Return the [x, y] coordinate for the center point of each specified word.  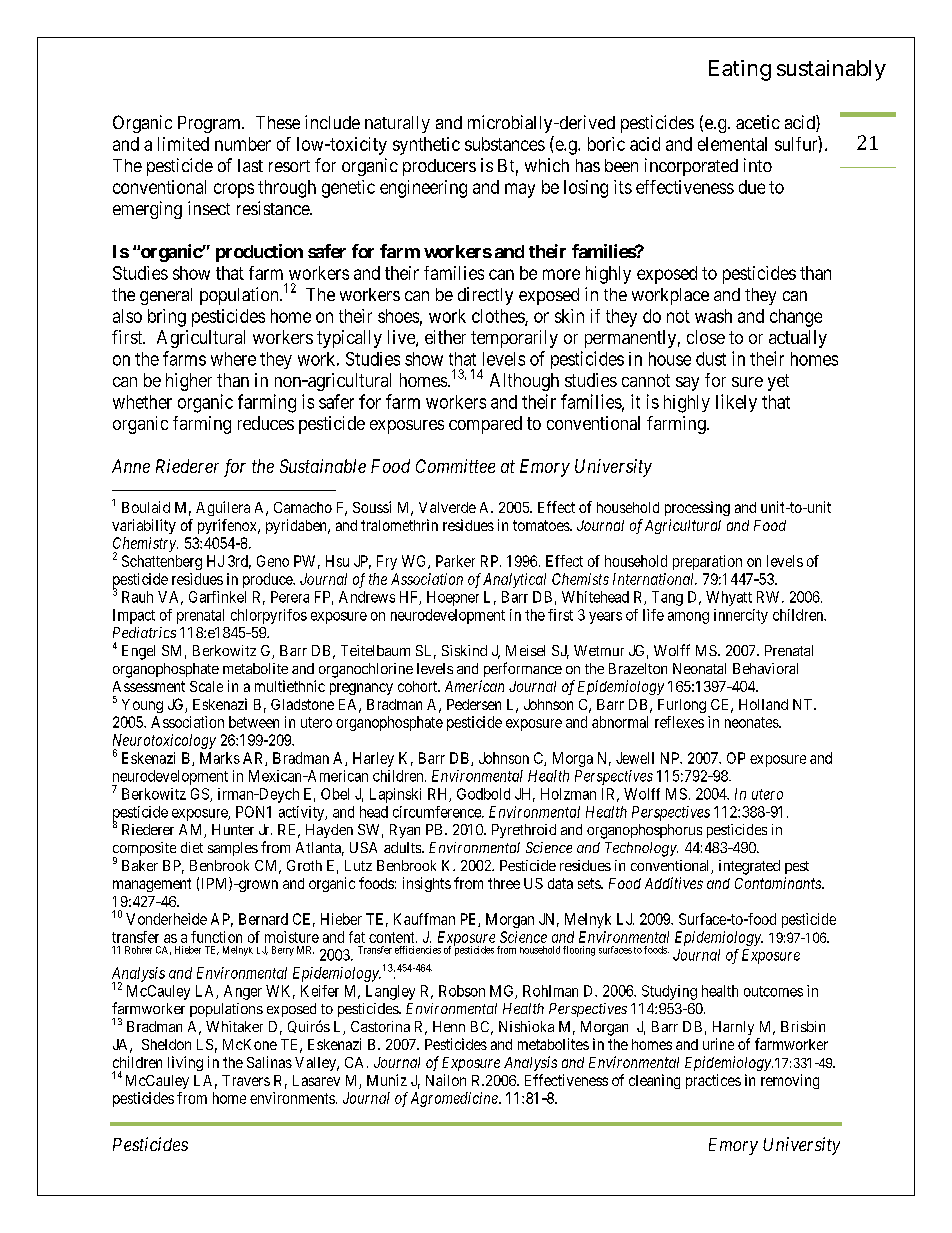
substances [505, 144]
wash [713, 316]
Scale [206, 686]
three [504, 883]
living [185, 1063]
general [166, 296]
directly [485, 296]
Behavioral [765, 668]
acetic [758, 122]
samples [233, 849]
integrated [749, 867]
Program [211, 124]
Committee [455, 466]
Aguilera [223, 508]
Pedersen [474, 704]
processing [697, 508]
